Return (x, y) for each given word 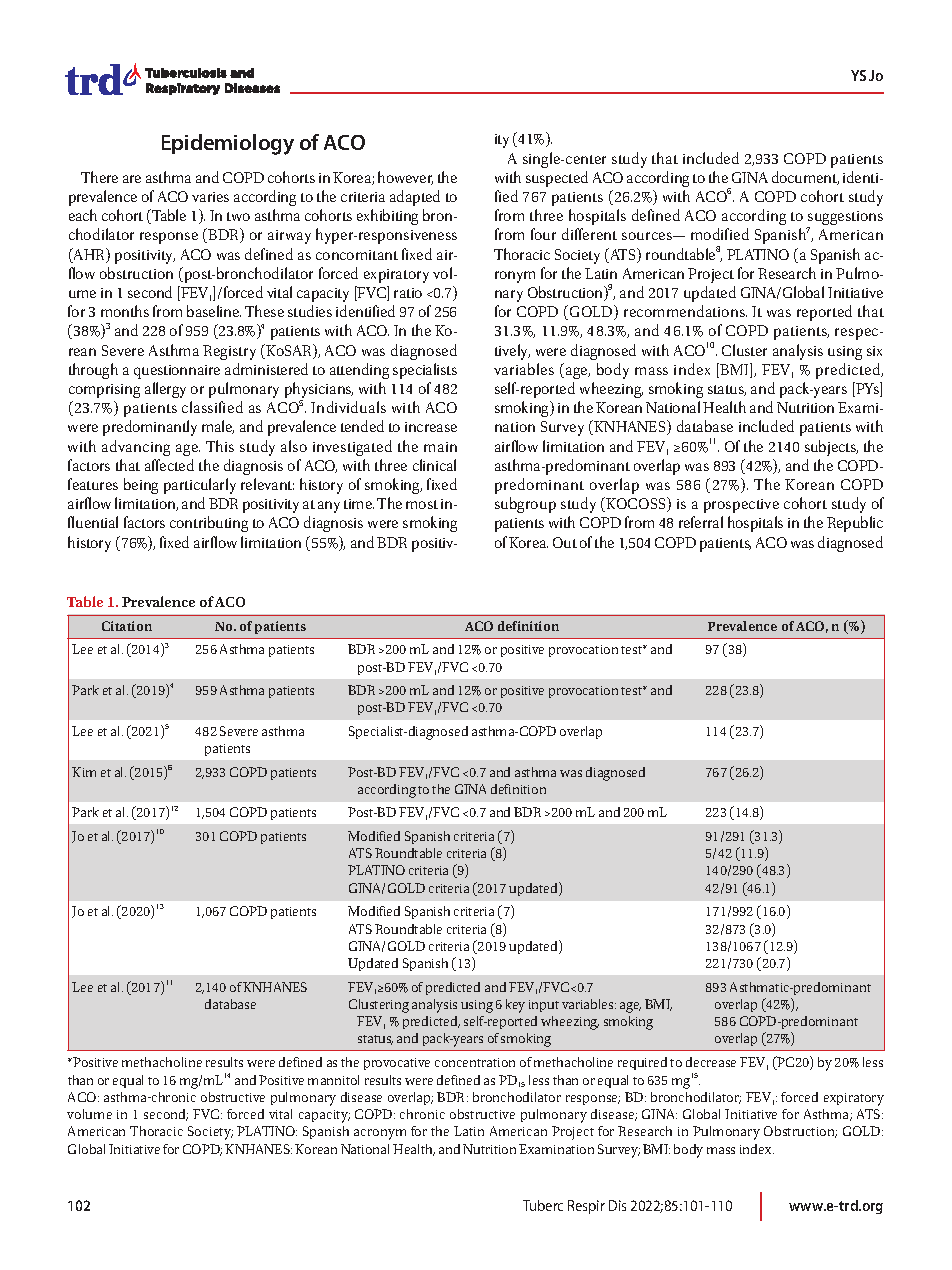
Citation (127, 626)
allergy (165, 390)
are (132, 179)
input (544, 1006)
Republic (855, 524)
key (515, 1006)
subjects (831, 448)
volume (89, 1114)
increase (431, 427)
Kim (84, 772)
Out (565, 542)
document (805, 178)
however (405, 178)
